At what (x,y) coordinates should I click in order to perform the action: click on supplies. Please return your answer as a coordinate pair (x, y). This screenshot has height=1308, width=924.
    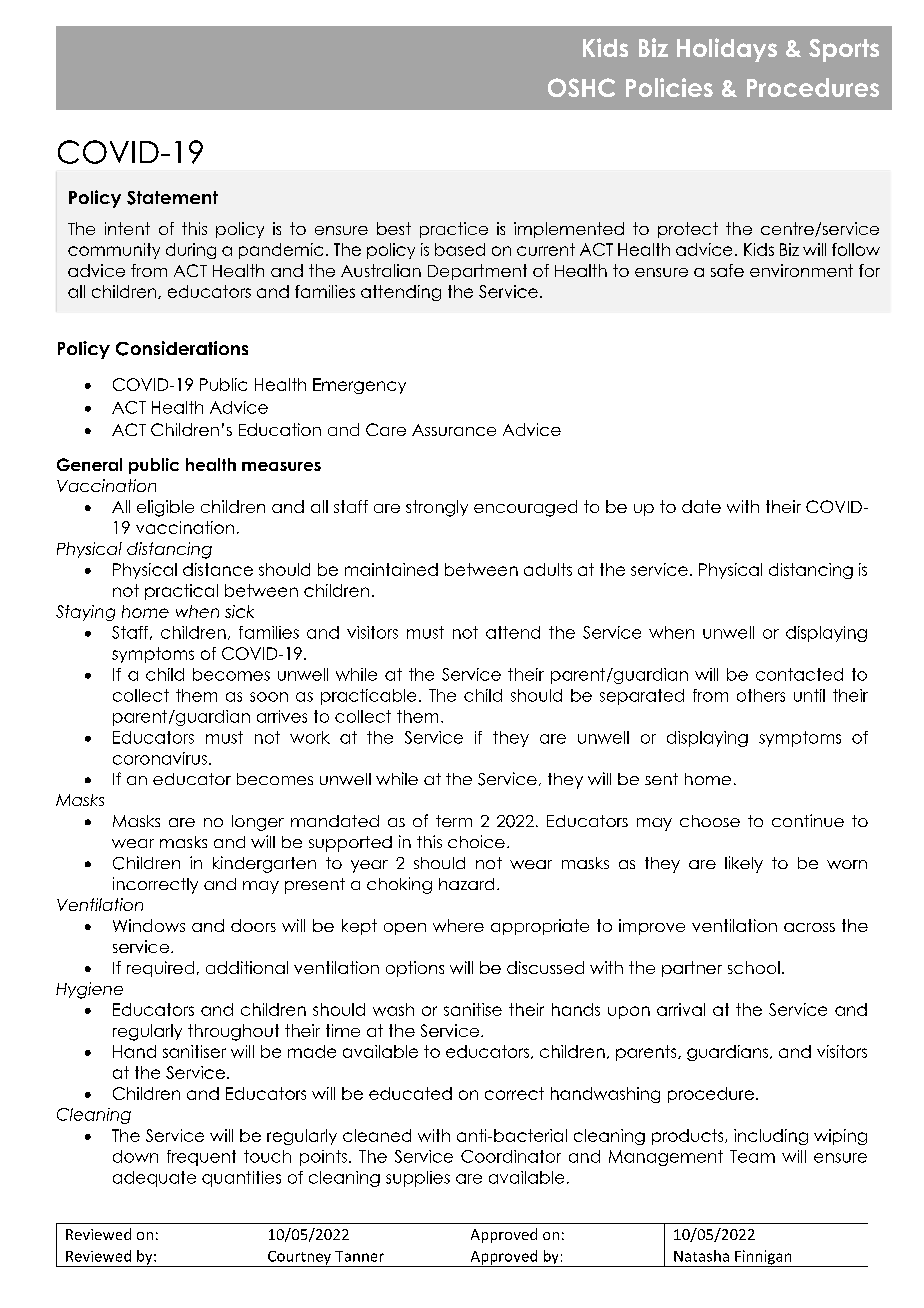
    Looking at the image, I should click on (418, 1179).
